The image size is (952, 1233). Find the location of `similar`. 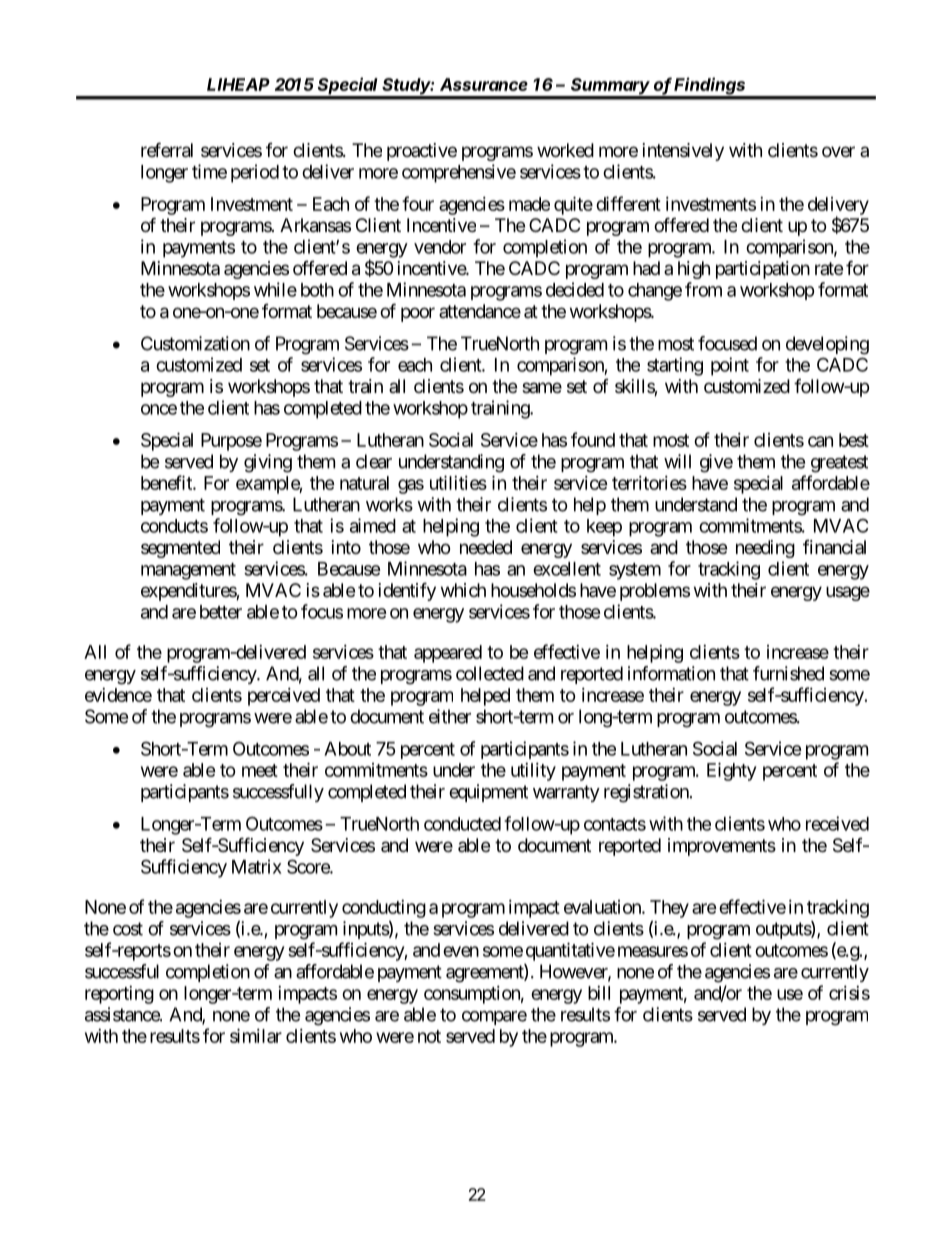

similar is located at coordinates (256, 1035).
